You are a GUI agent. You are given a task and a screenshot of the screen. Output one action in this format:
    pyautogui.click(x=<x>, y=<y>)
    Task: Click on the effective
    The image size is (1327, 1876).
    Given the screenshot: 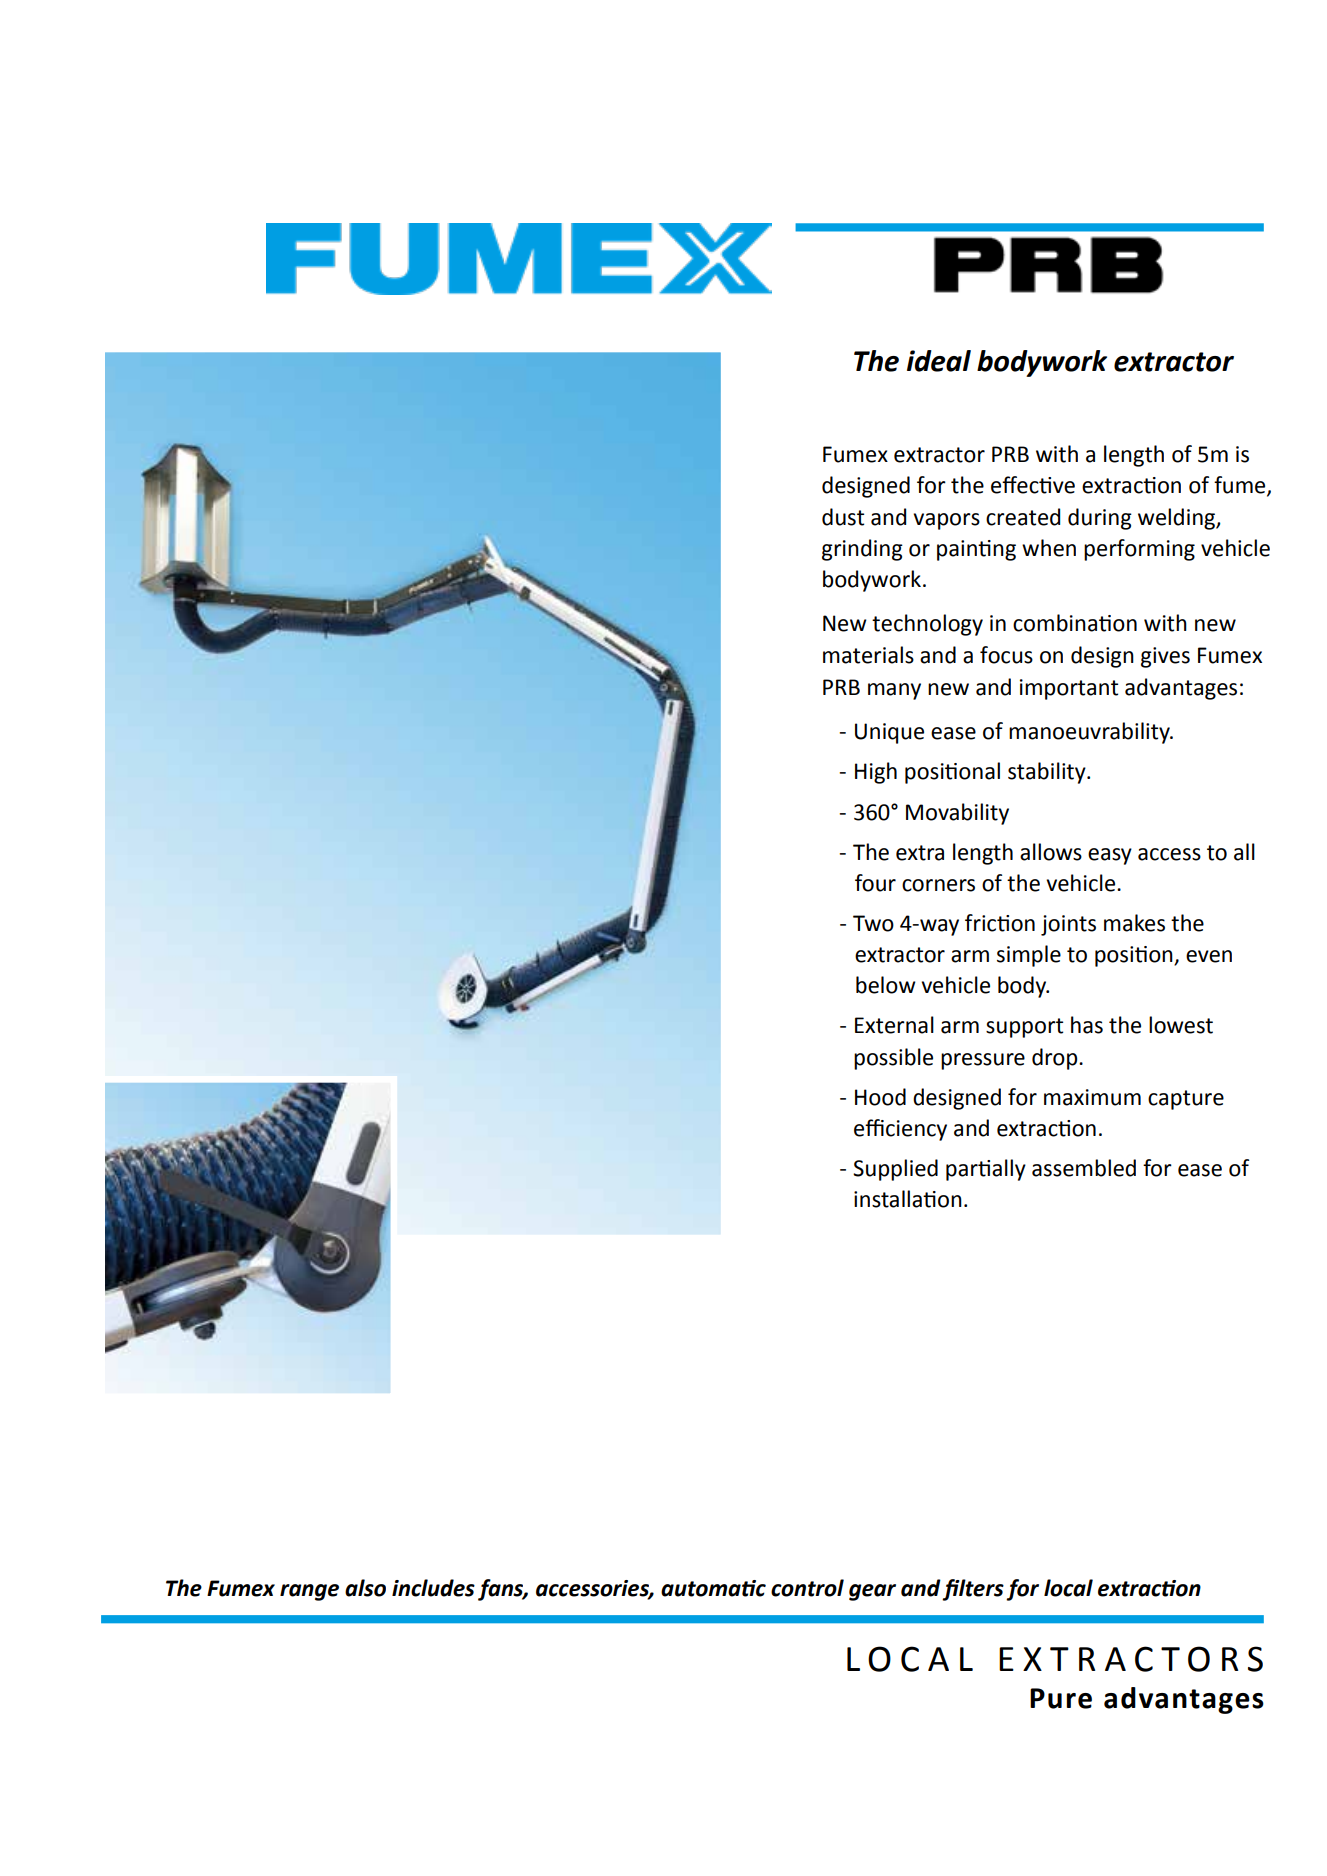 What is the action you would take?
    pyautogui.click(x=1033, y=485)
